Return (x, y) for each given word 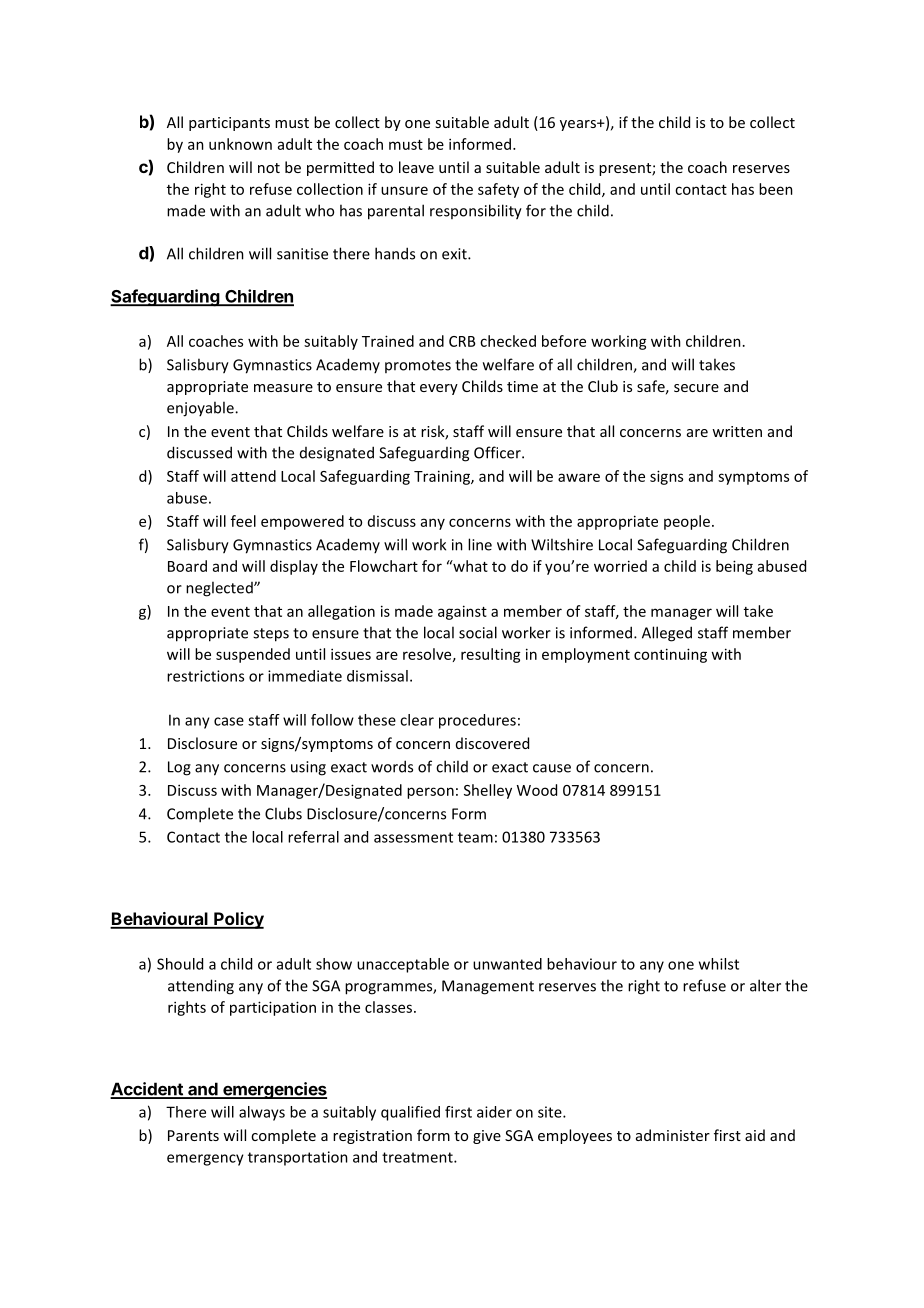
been (776, 189)
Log (179, 768)
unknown (240, 144)
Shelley (488, 791)
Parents (193, 1135)
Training (443, 477)
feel (243, 521)
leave (416, 167)
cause (552, 768)
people (687, 522)
